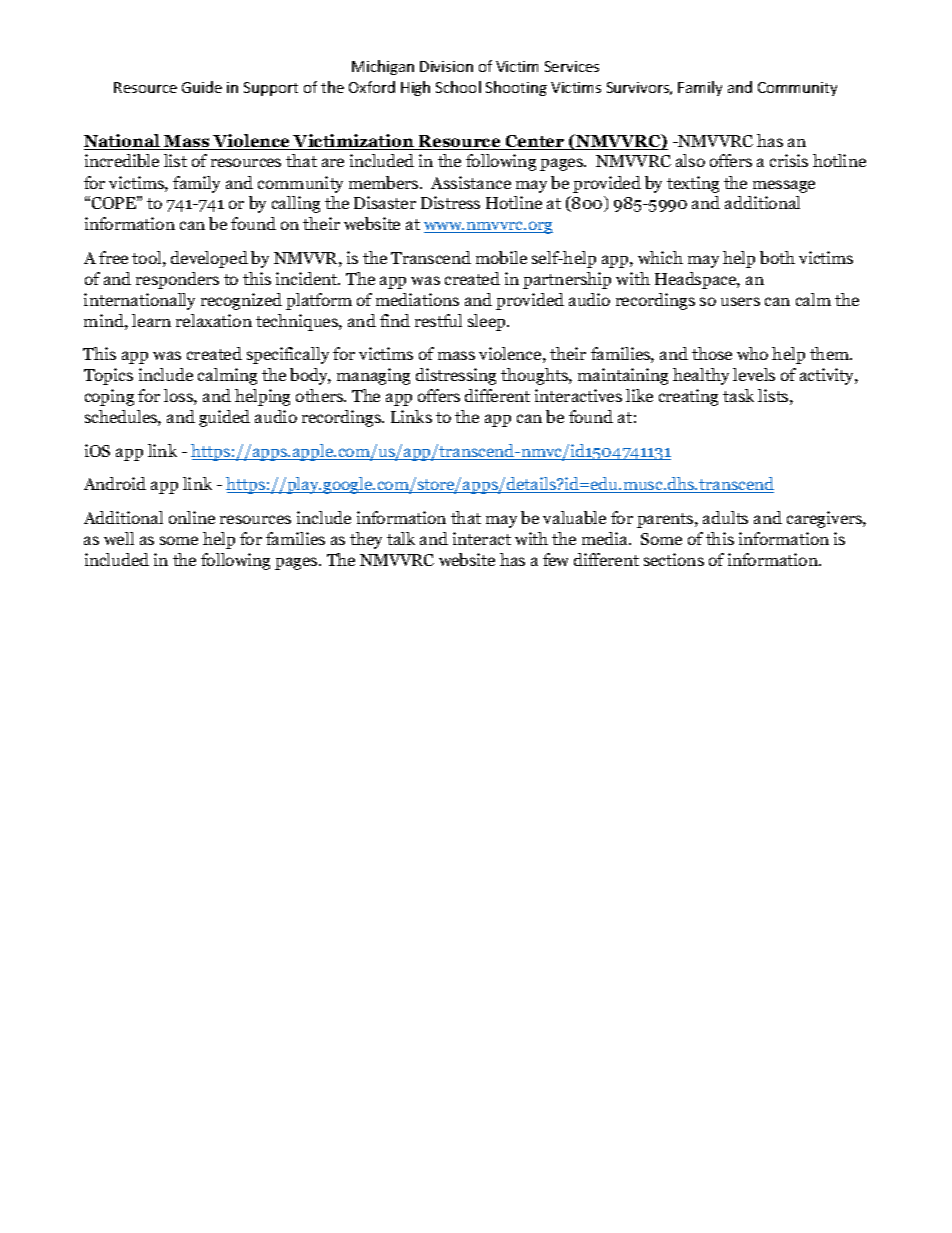  What do you see at coordinates (572, 66) in the page?
I see `Services` at bounding box center [572, 66].
